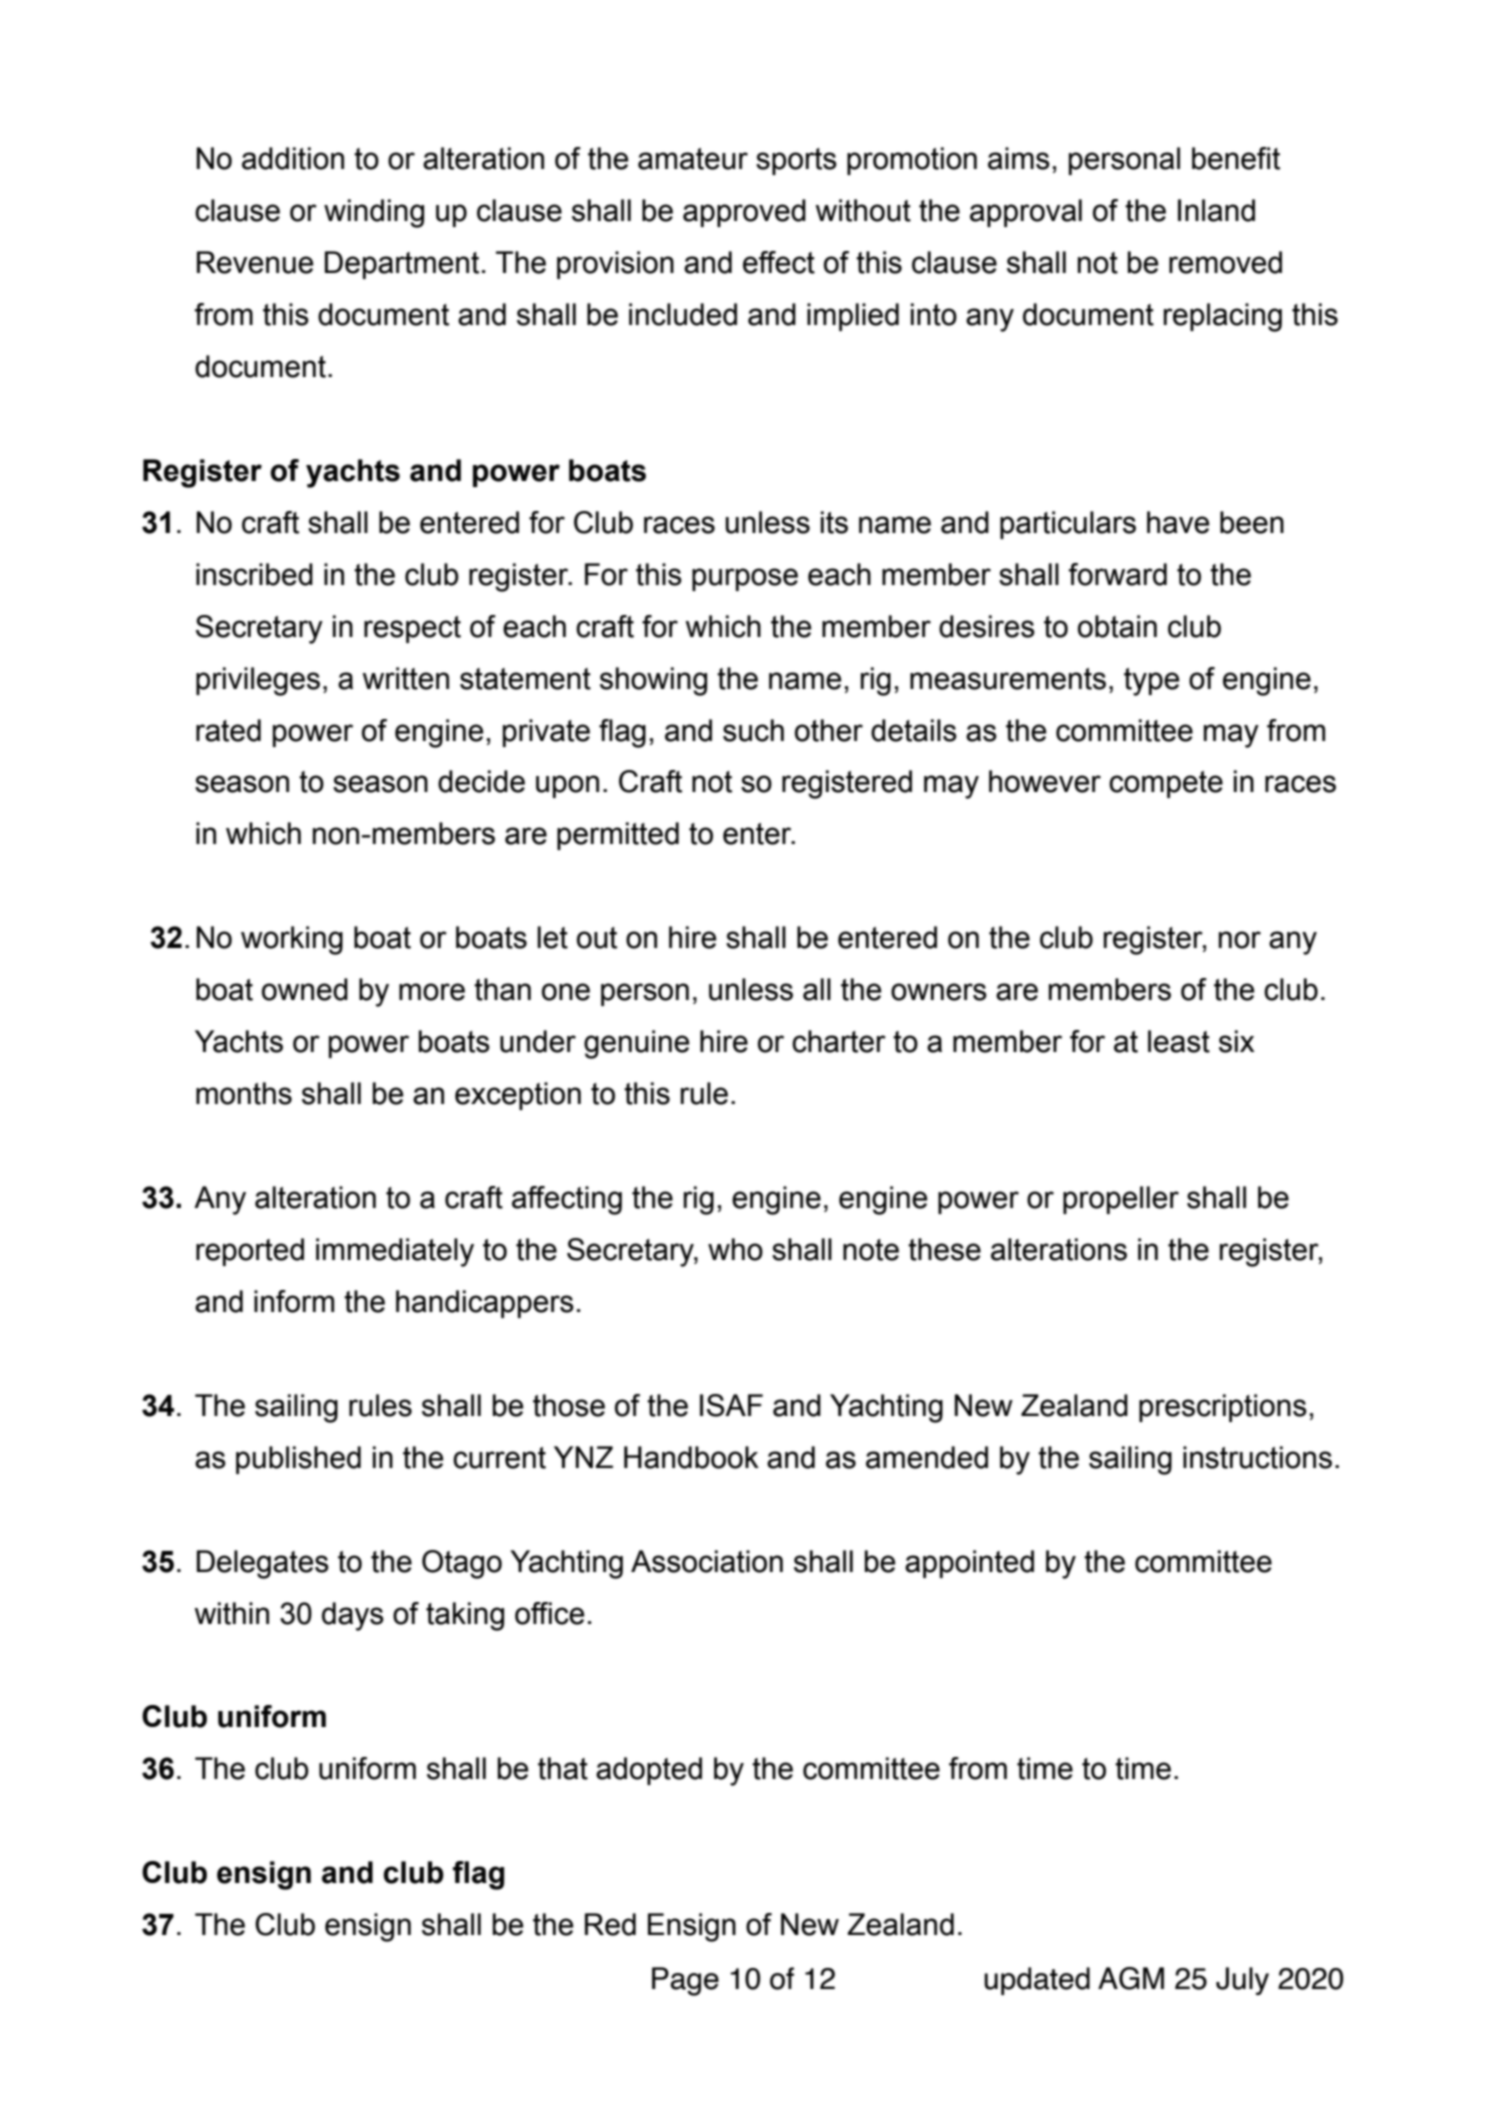 The image size is (1486, 2102). I want to click on winding, so click(374, 213).
